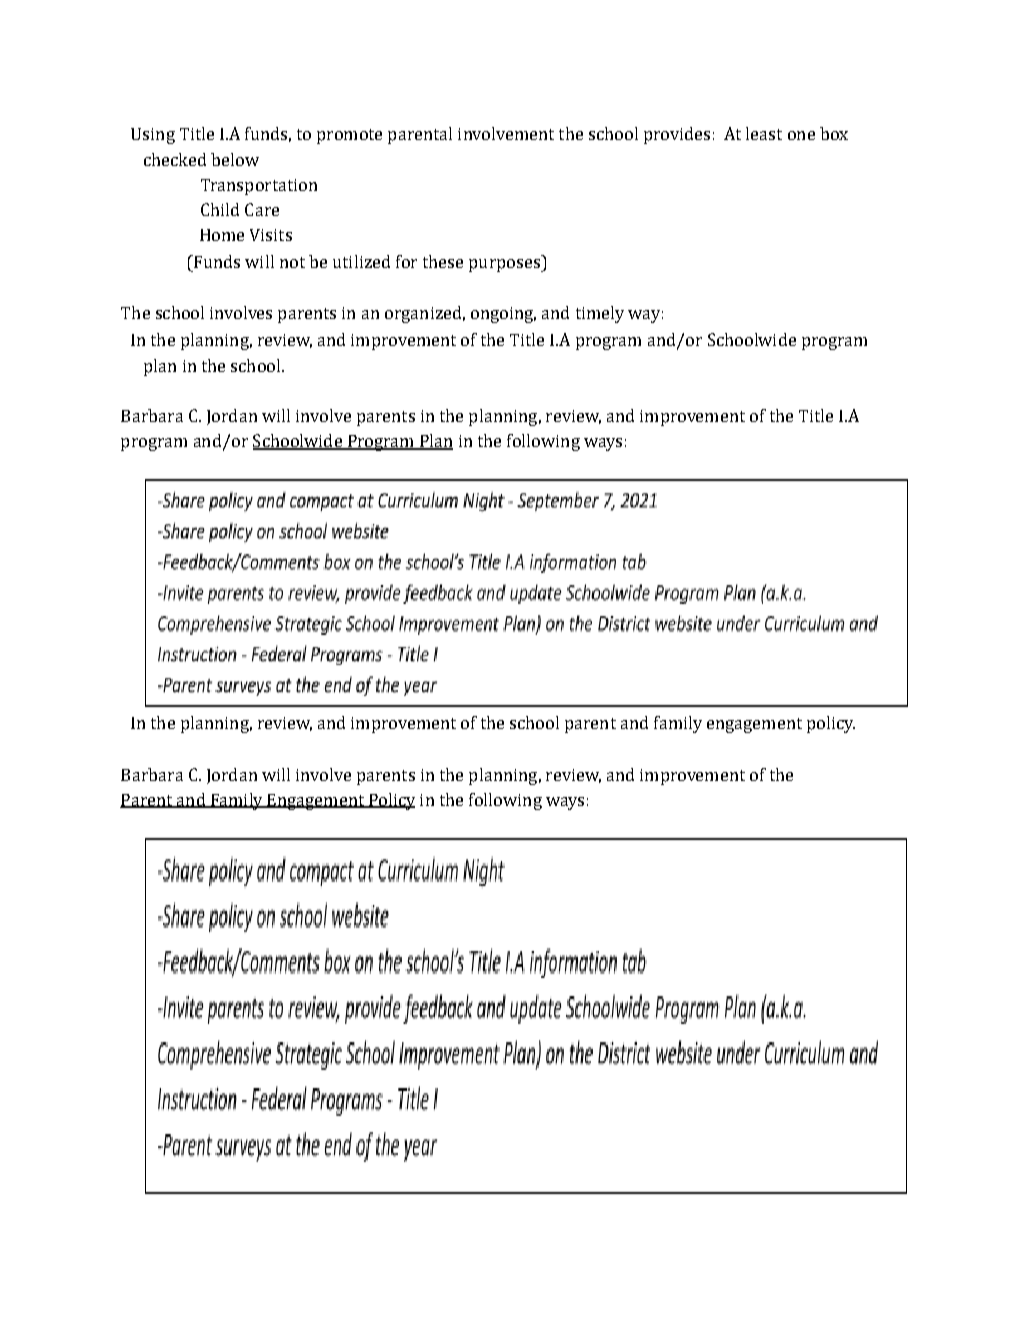 The height and width of the document is (1325, 1024). What do you see at coordinates (503, 315) in the document?
I see `ongoing` at bounding box center [503, 315].
